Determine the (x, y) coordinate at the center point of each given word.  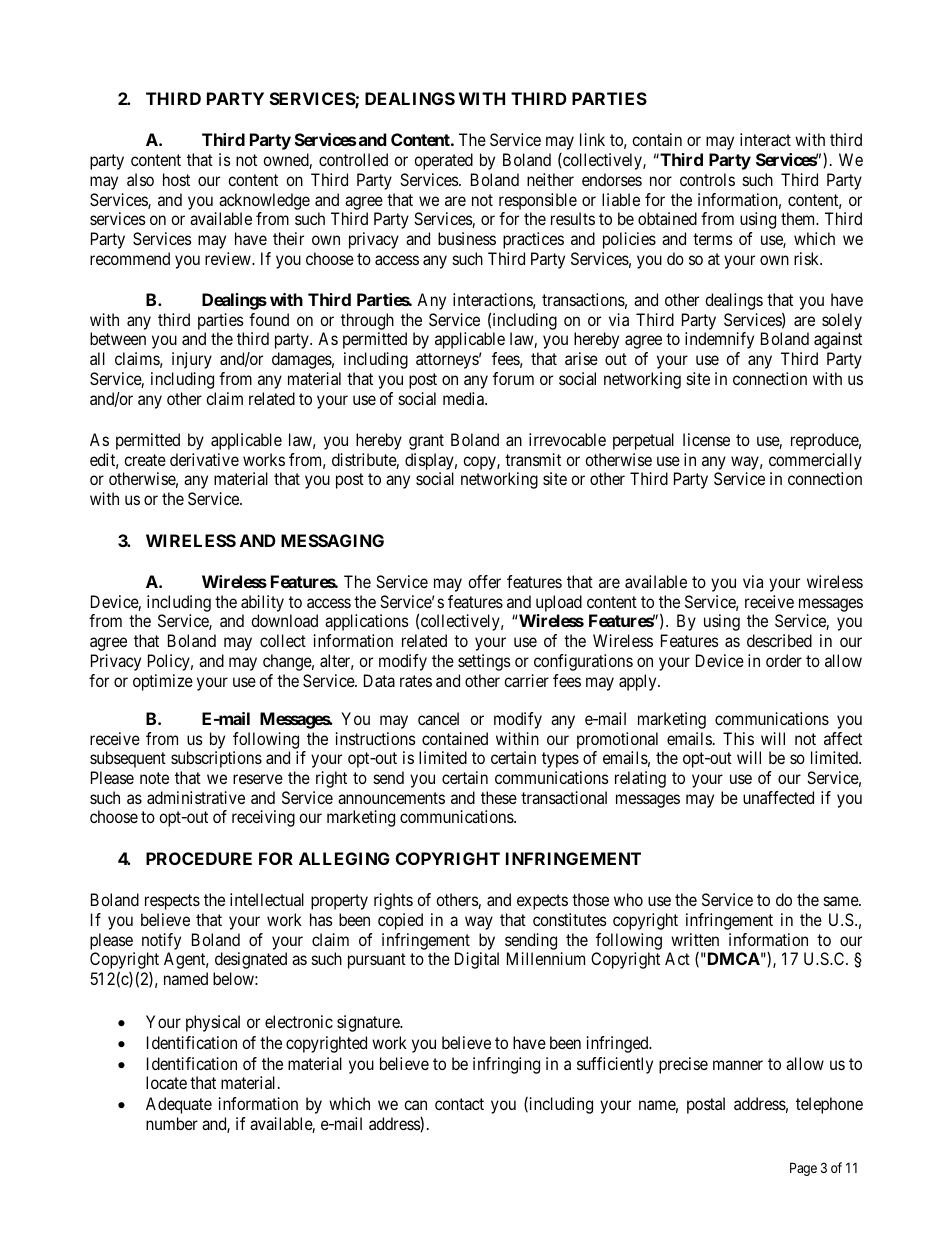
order (784, 660)
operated (443, 161)
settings (484, 662)
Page (803, 1169)
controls (707, 179)
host (176, 179)
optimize (163, 682)
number (172, 1123)
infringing (506, 1065)
